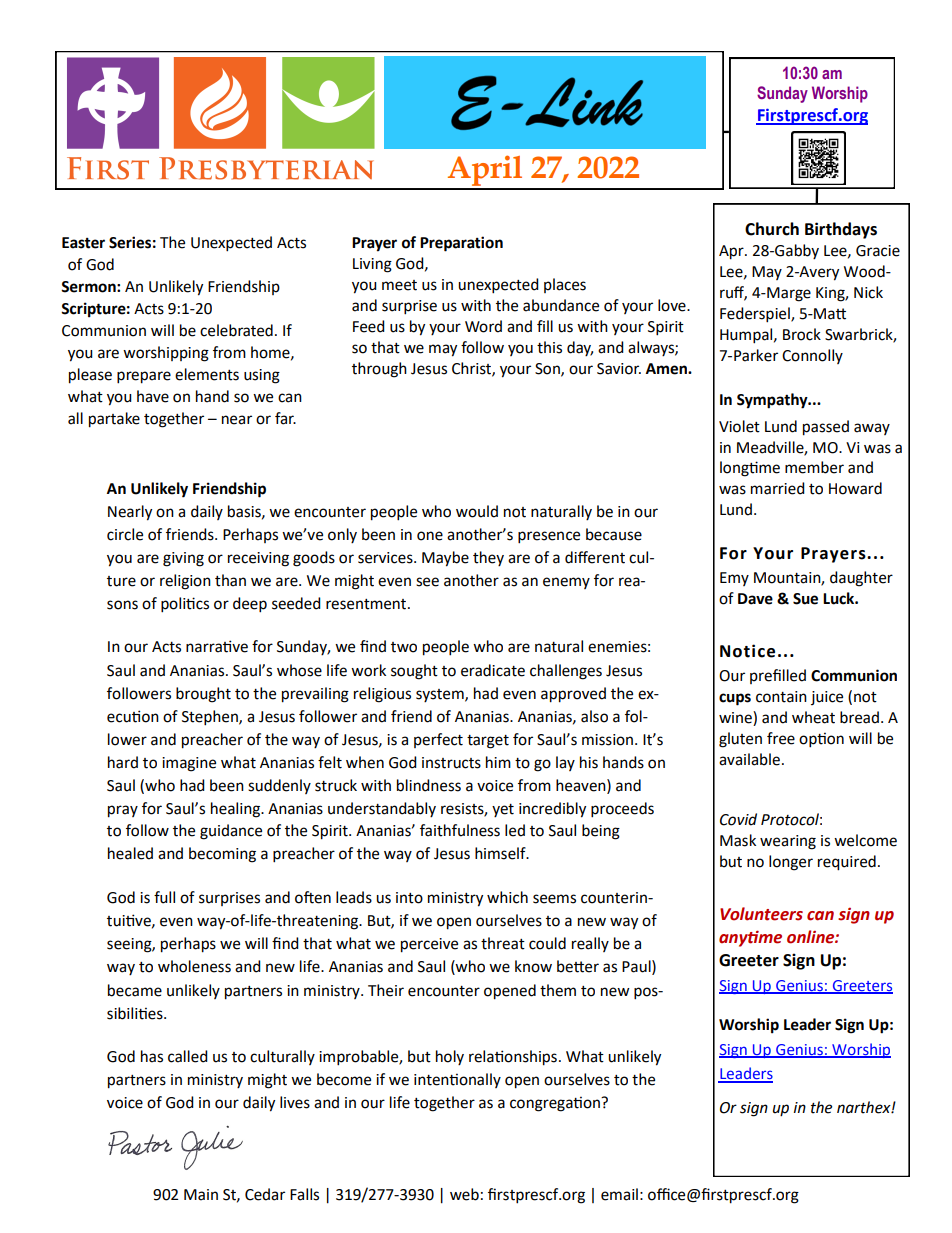 The width and height of the screenshot is (952, 1233). What do you see at coordinates (83, 243) in the screenshot?
I see `Easter` at bounding box center [83, 243].
